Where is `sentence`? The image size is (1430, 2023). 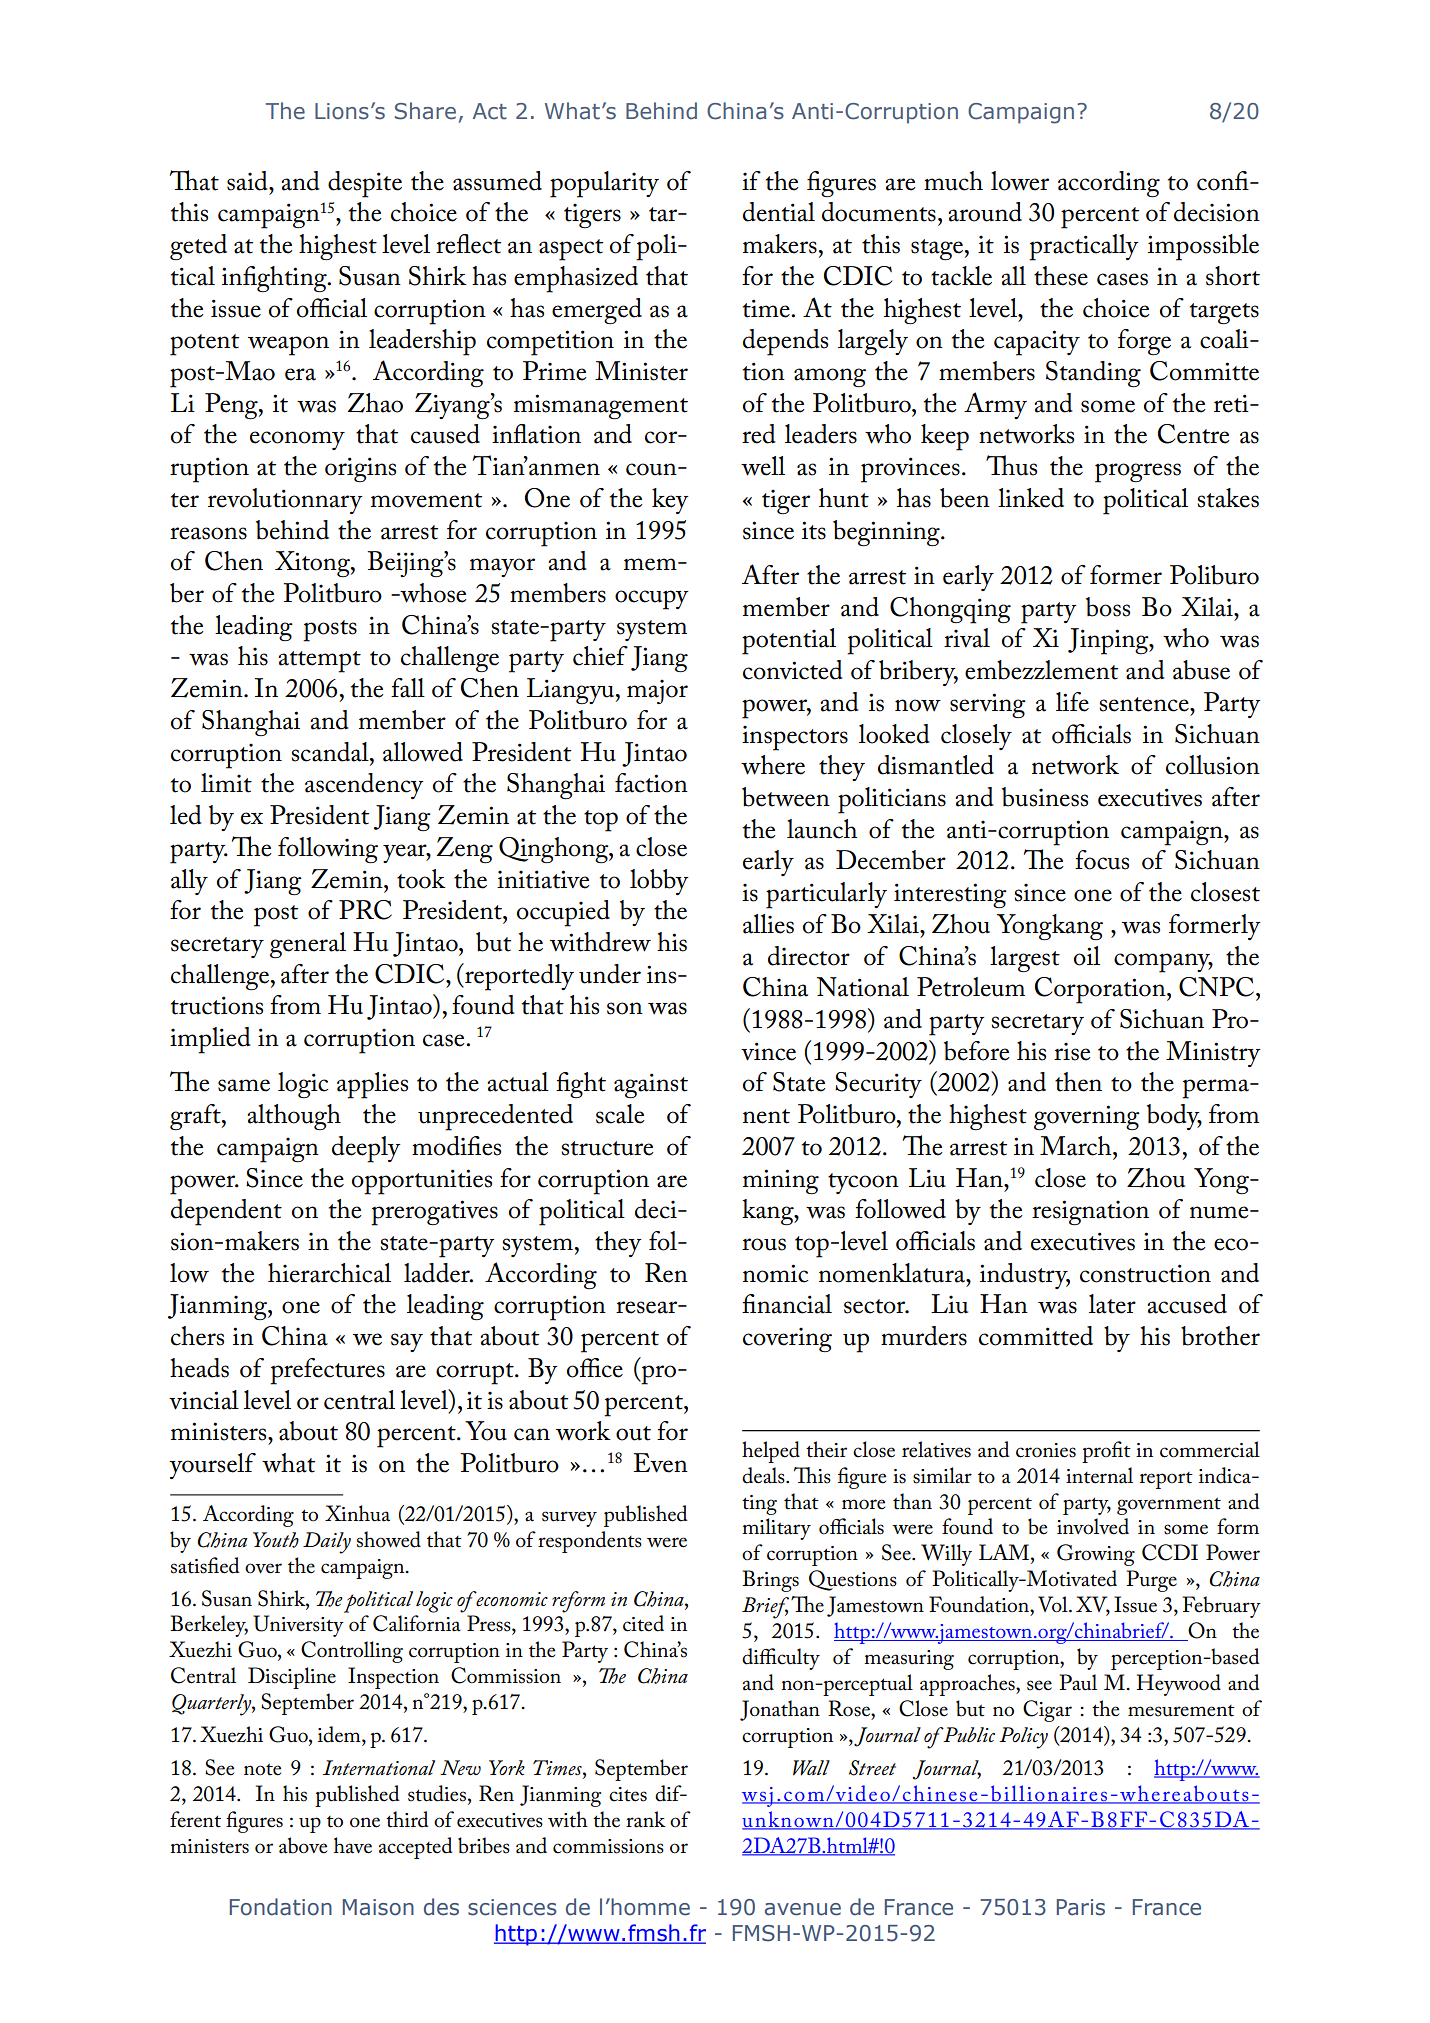
sentence is located at coordinates (1145, 704).
